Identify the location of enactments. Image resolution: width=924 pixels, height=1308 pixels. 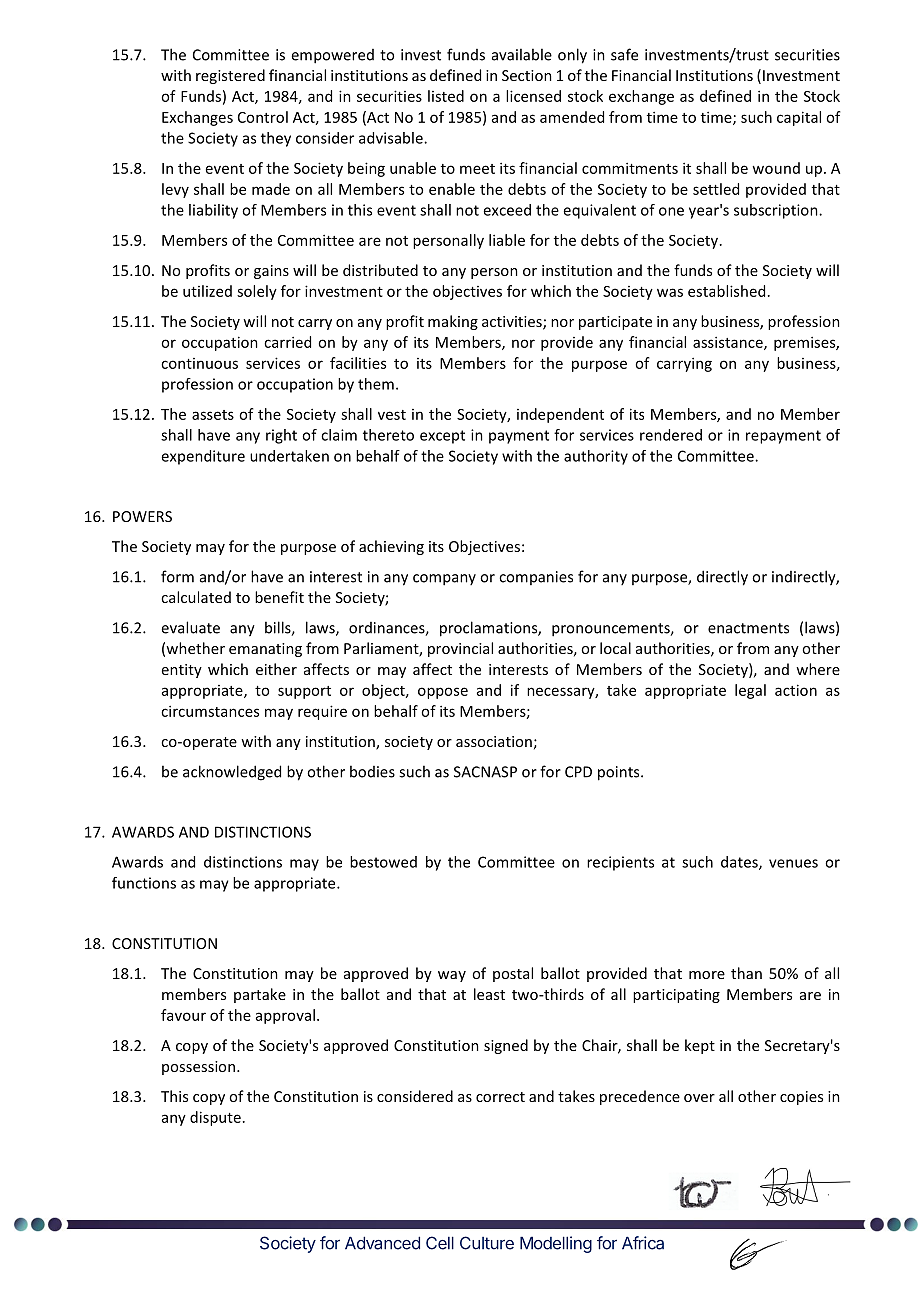
(748, 628).
